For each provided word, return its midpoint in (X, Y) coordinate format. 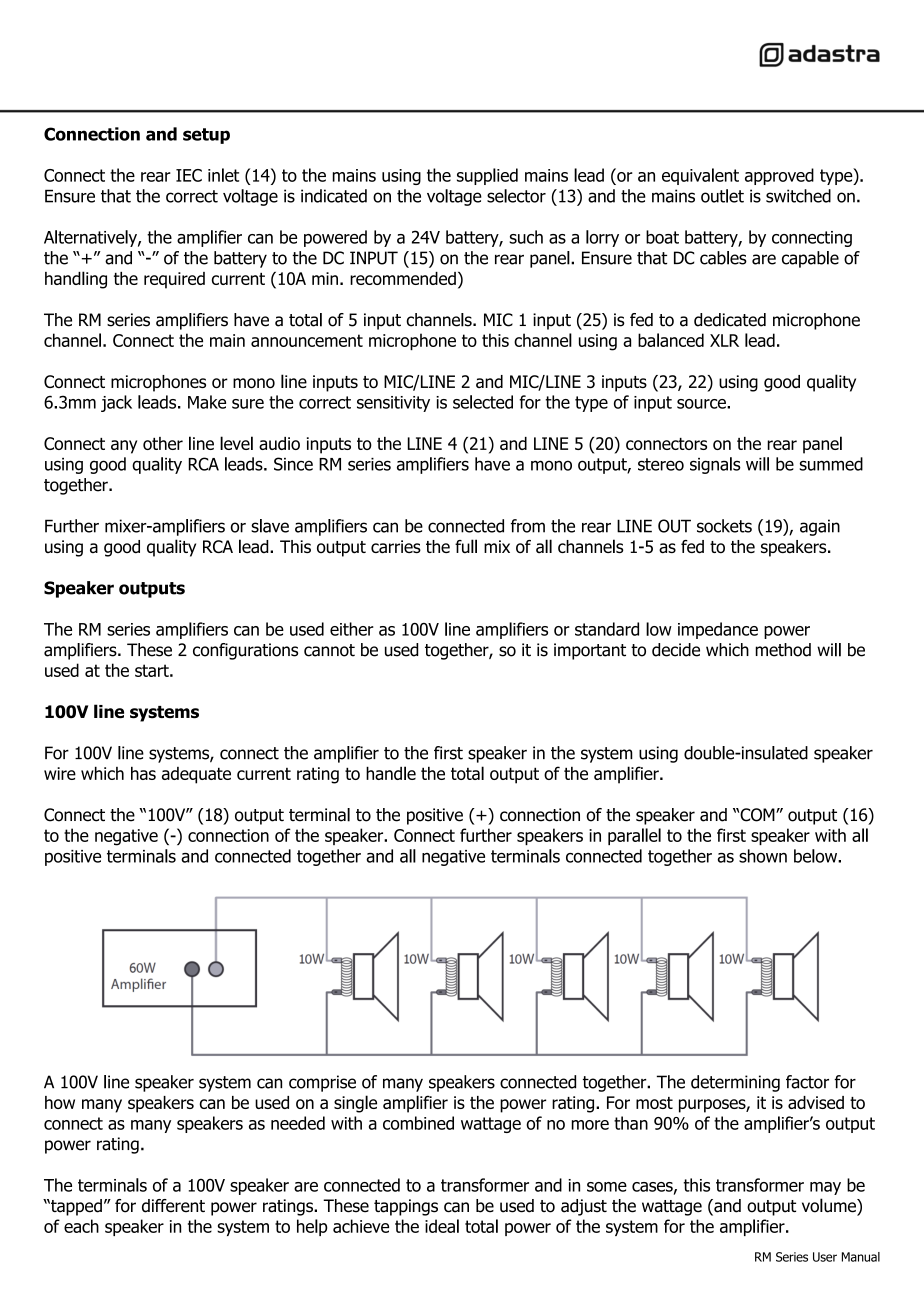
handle (391, 773)
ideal (442, 1226)
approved (779, 176)
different (173, 1206)
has (143, 773)
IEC (189, 175)
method (783, 650)
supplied (487, 176)
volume (830, 1206)
